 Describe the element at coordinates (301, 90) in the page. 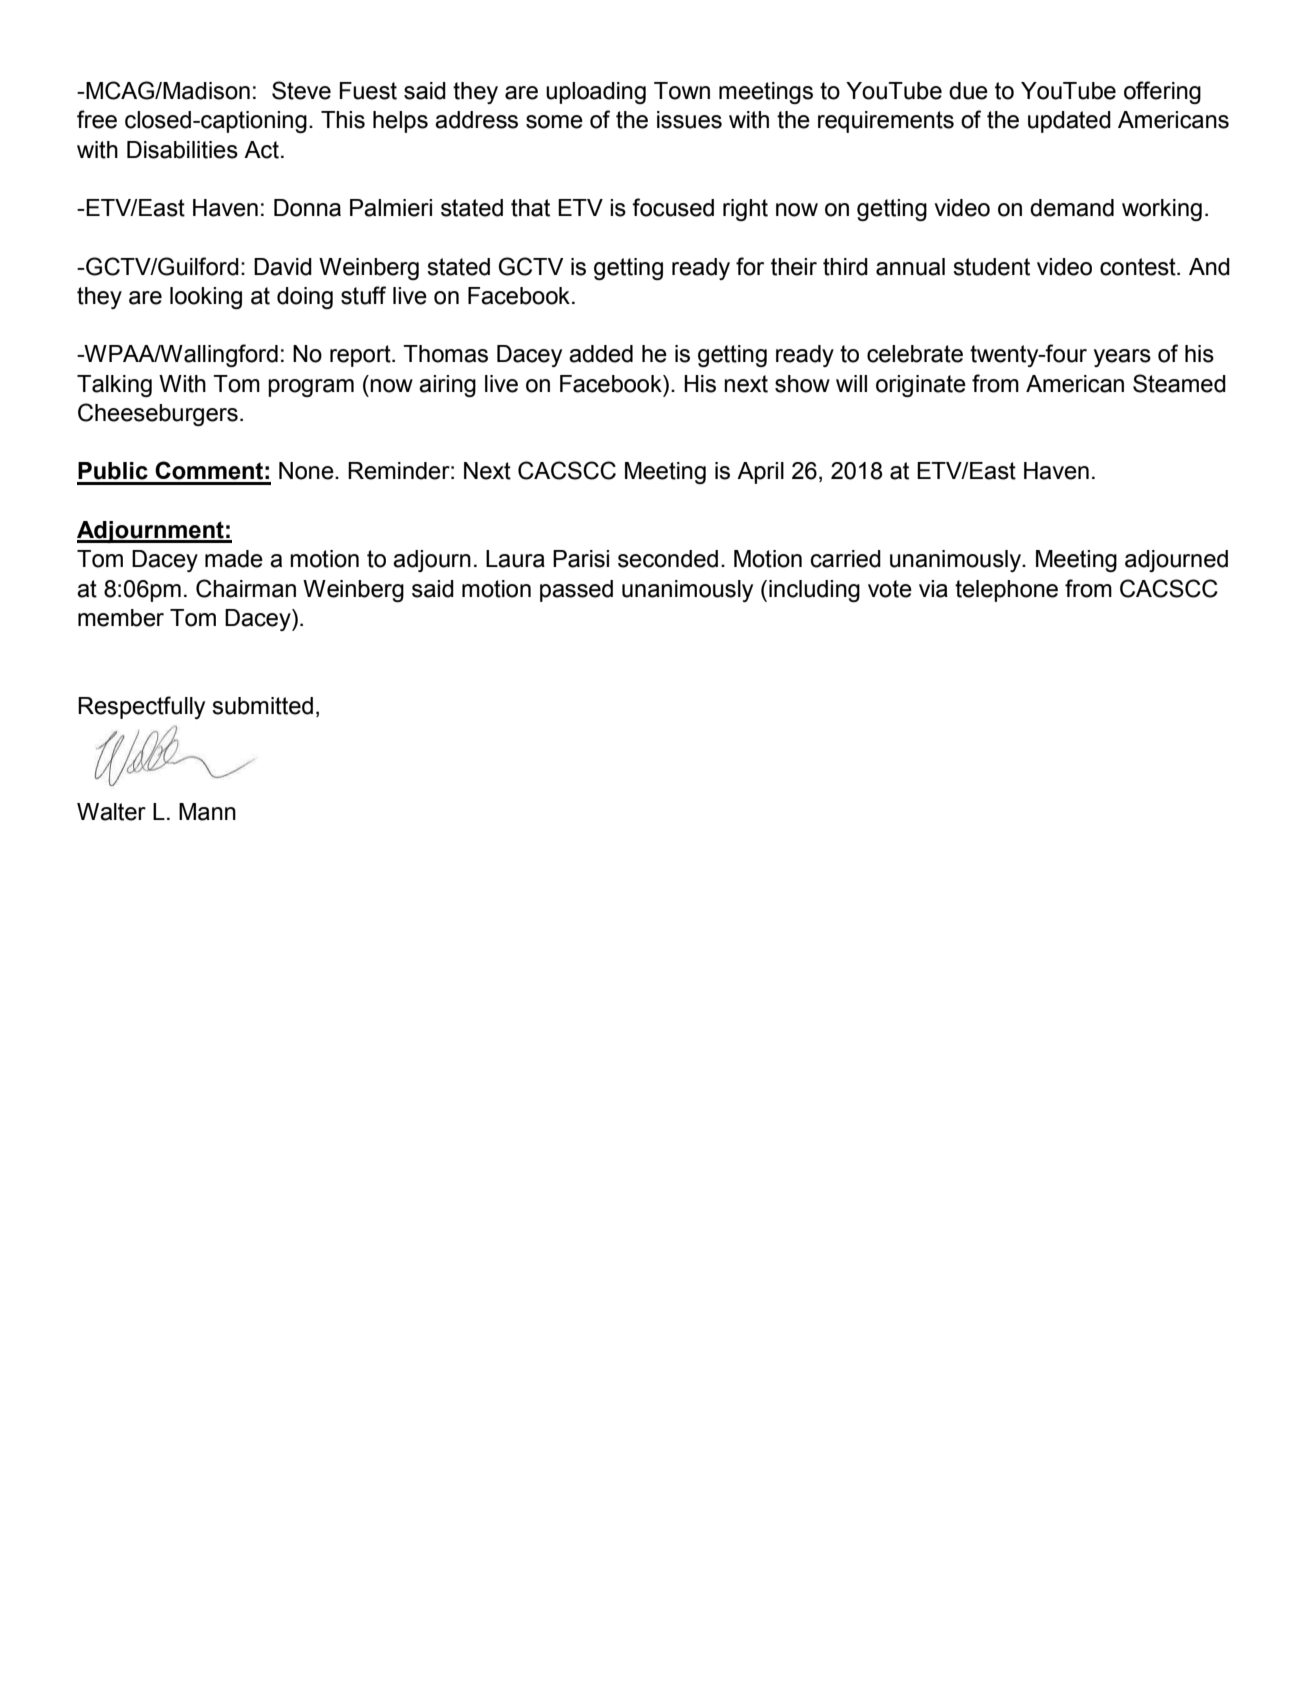

I see `Steve` at that location.
